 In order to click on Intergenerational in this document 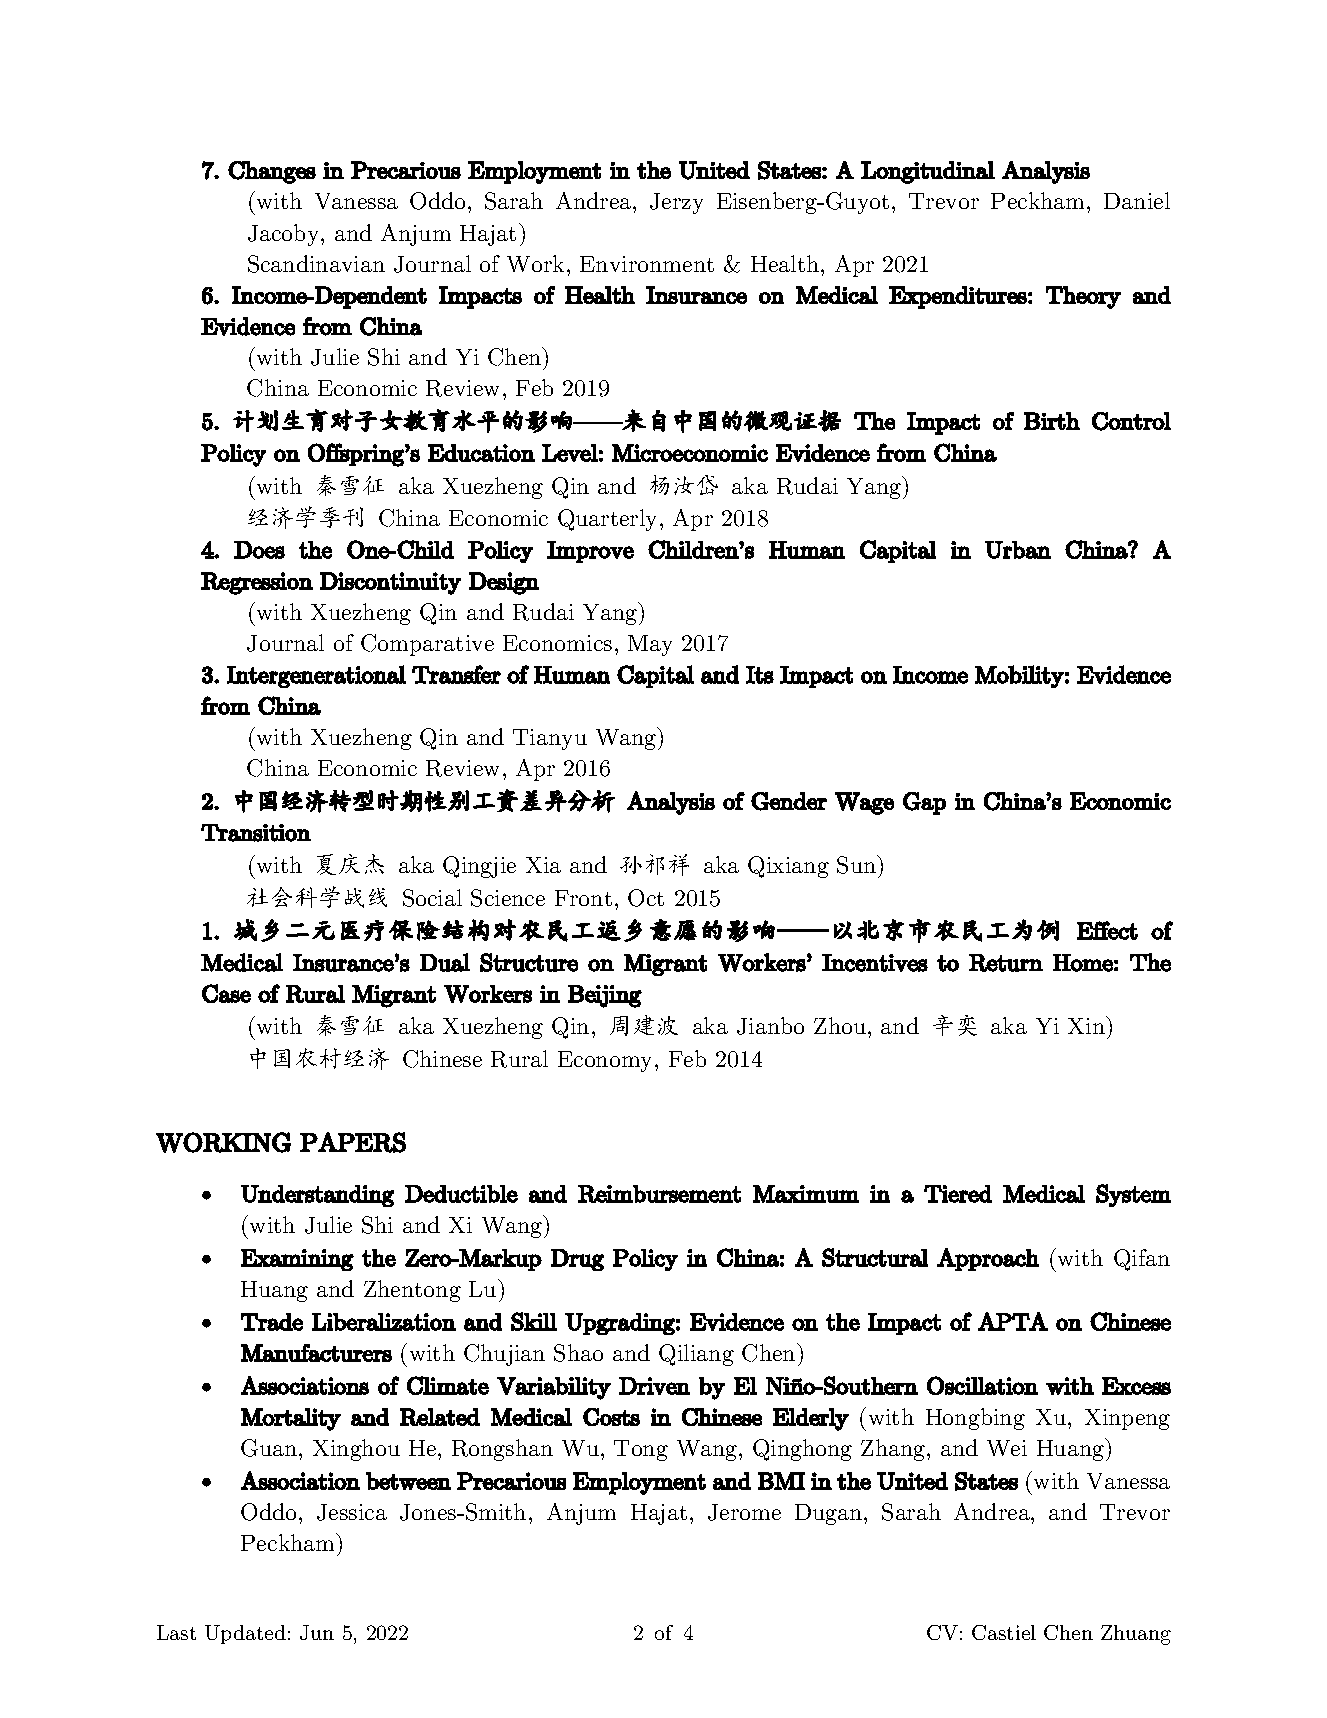, I will do `click(316, 676)`.
